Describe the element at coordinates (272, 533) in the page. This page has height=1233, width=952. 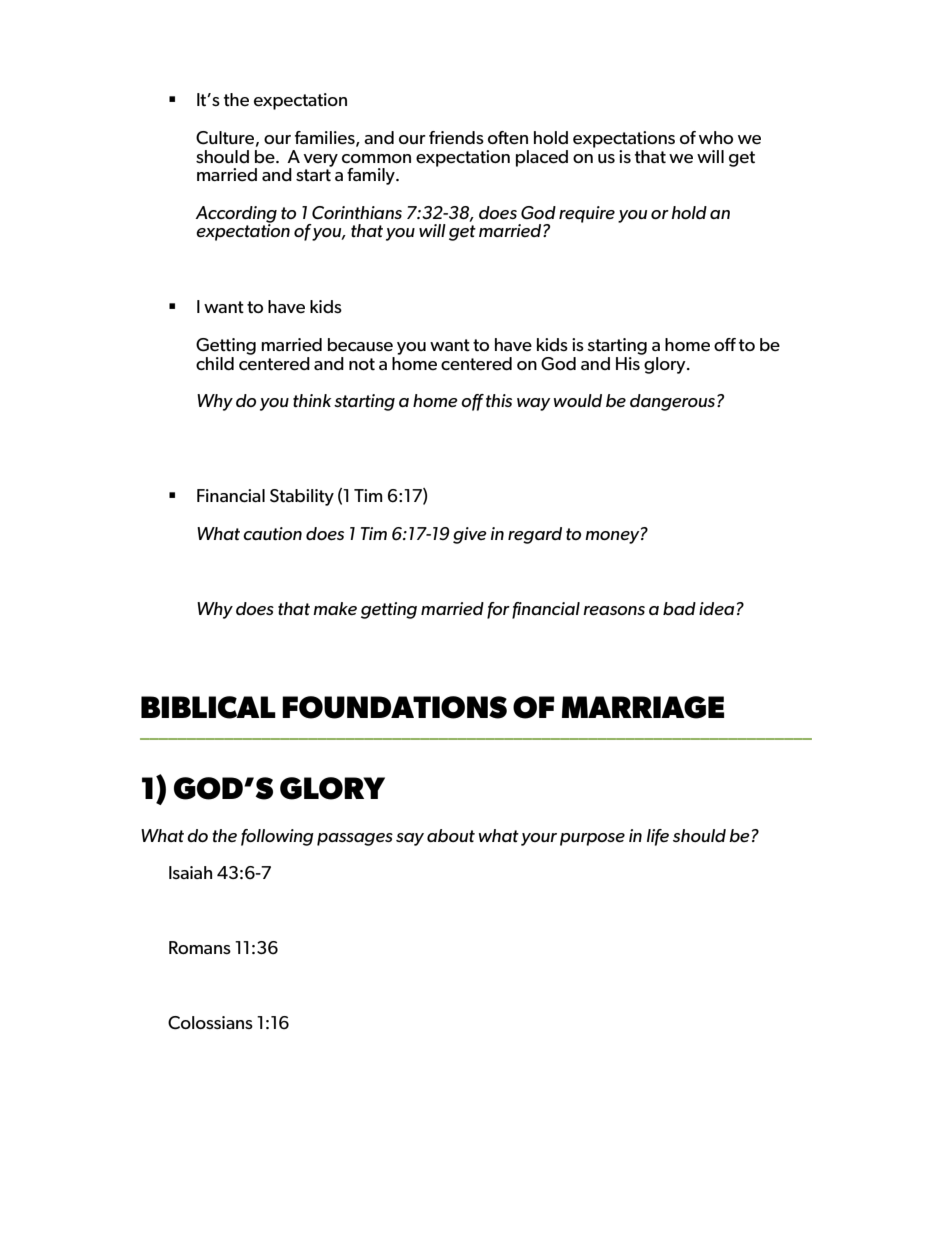
I see `caution` at that location.
